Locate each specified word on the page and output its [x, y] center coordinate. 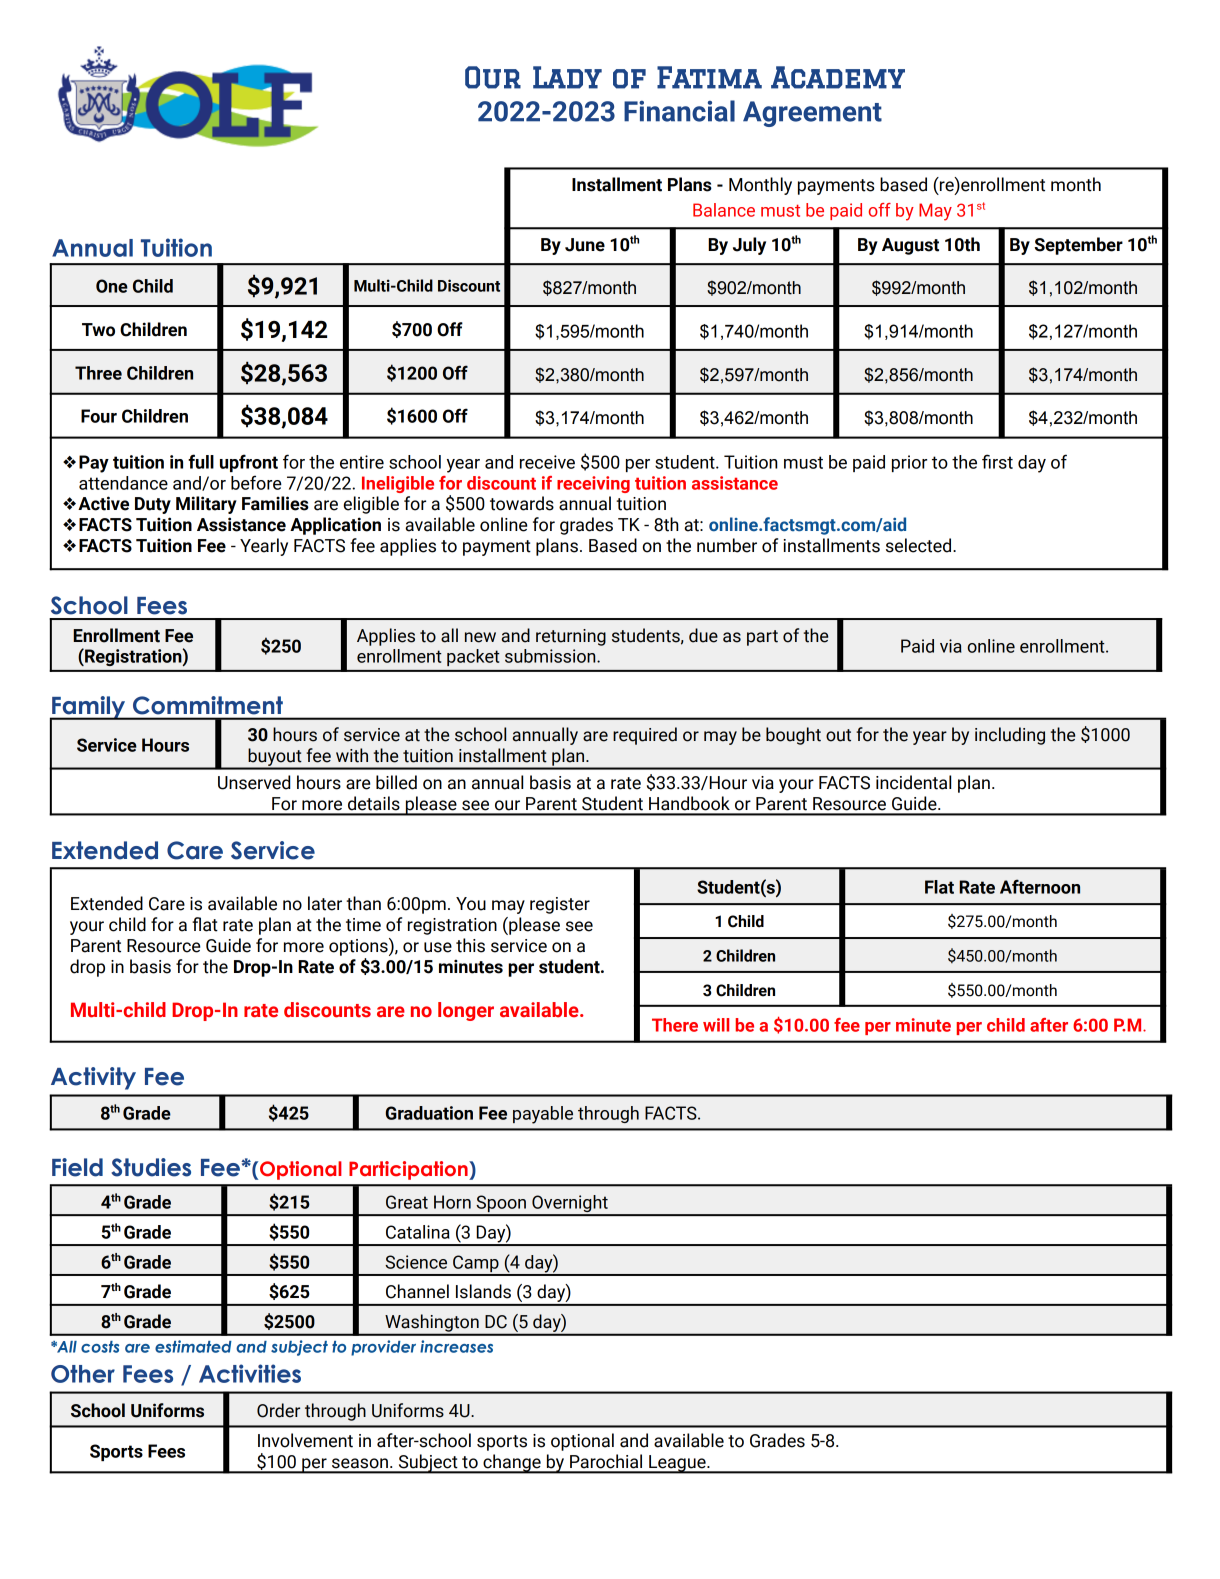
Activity [93, 1078]
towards [522, 503]
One [112, 286]
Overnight [570, 1205]
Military [206, 505]
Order [278, 1410]
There [675, 1025]
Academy [838, 77]
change [512, 1464]
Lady [567, 77]
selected [920, 545]
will [716, 1025]
